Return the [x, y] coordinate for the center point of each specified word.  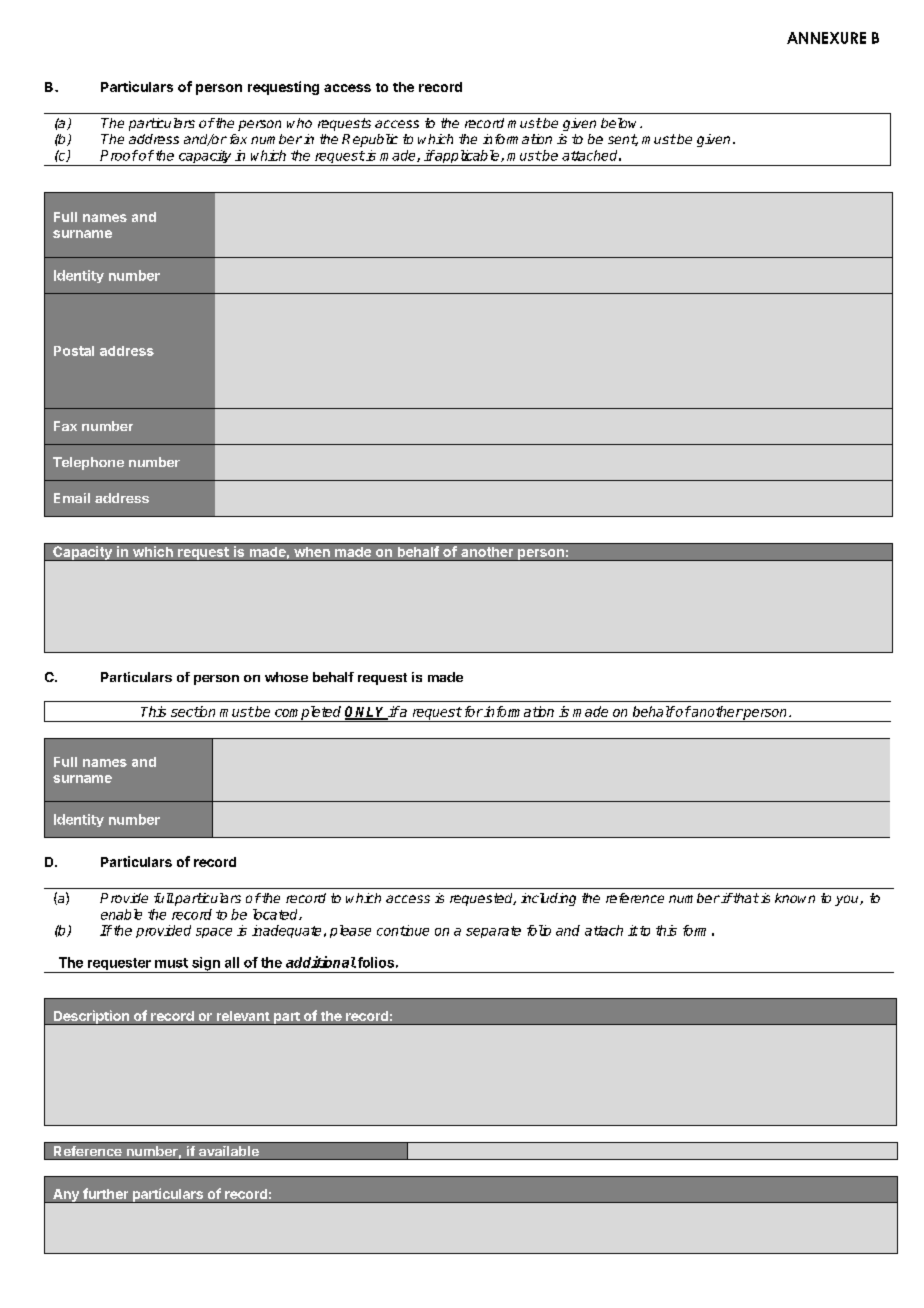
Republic [370, 140]
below [621, 123]
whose [286, 677]
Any [66, 1196]
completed [308, 714]
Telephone [88, 463]
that [745, 898]
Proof [119, 155]
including [548, 899]
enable [121, 914]
